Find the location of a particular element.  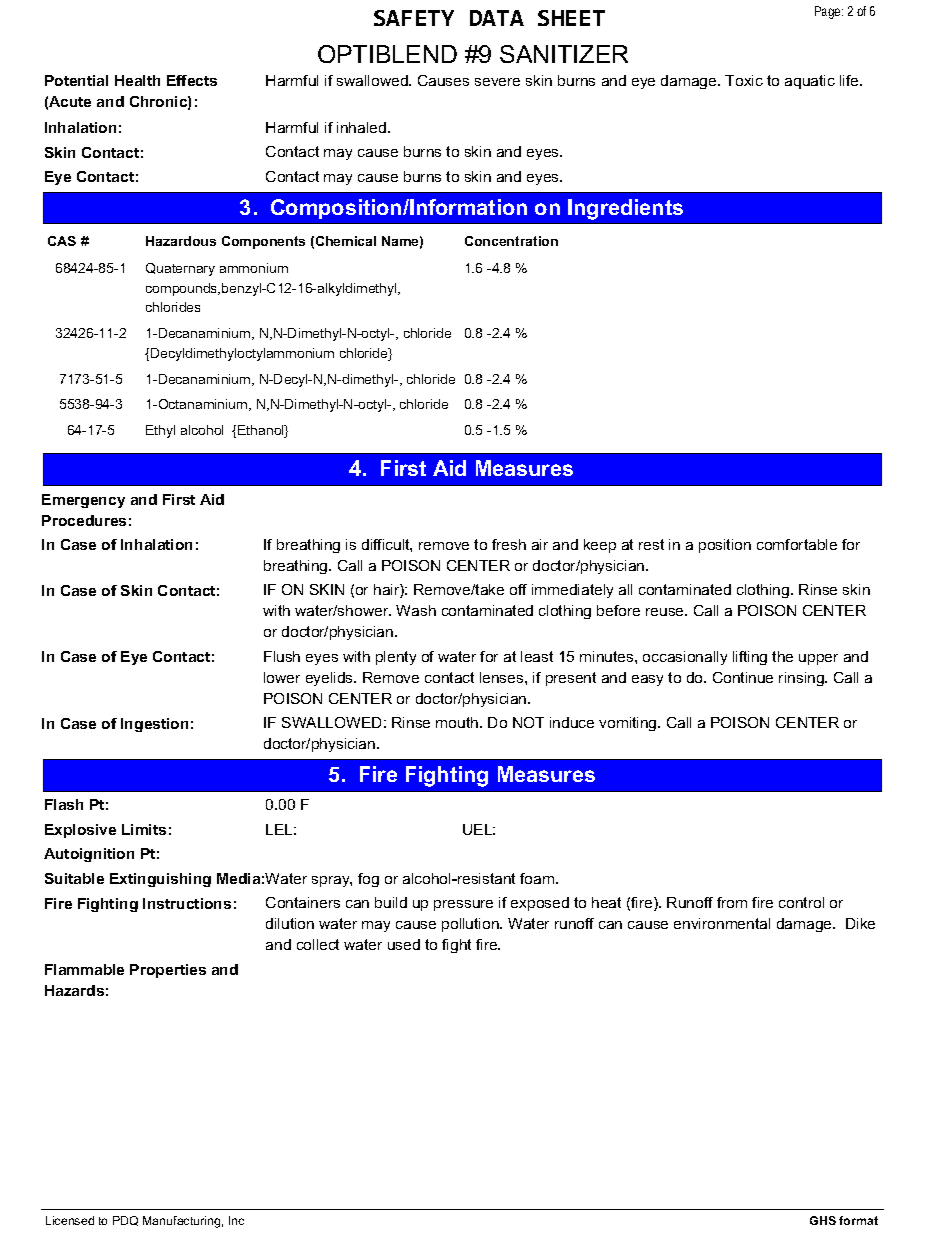

Toxic is located at coordinates (744, 80).
